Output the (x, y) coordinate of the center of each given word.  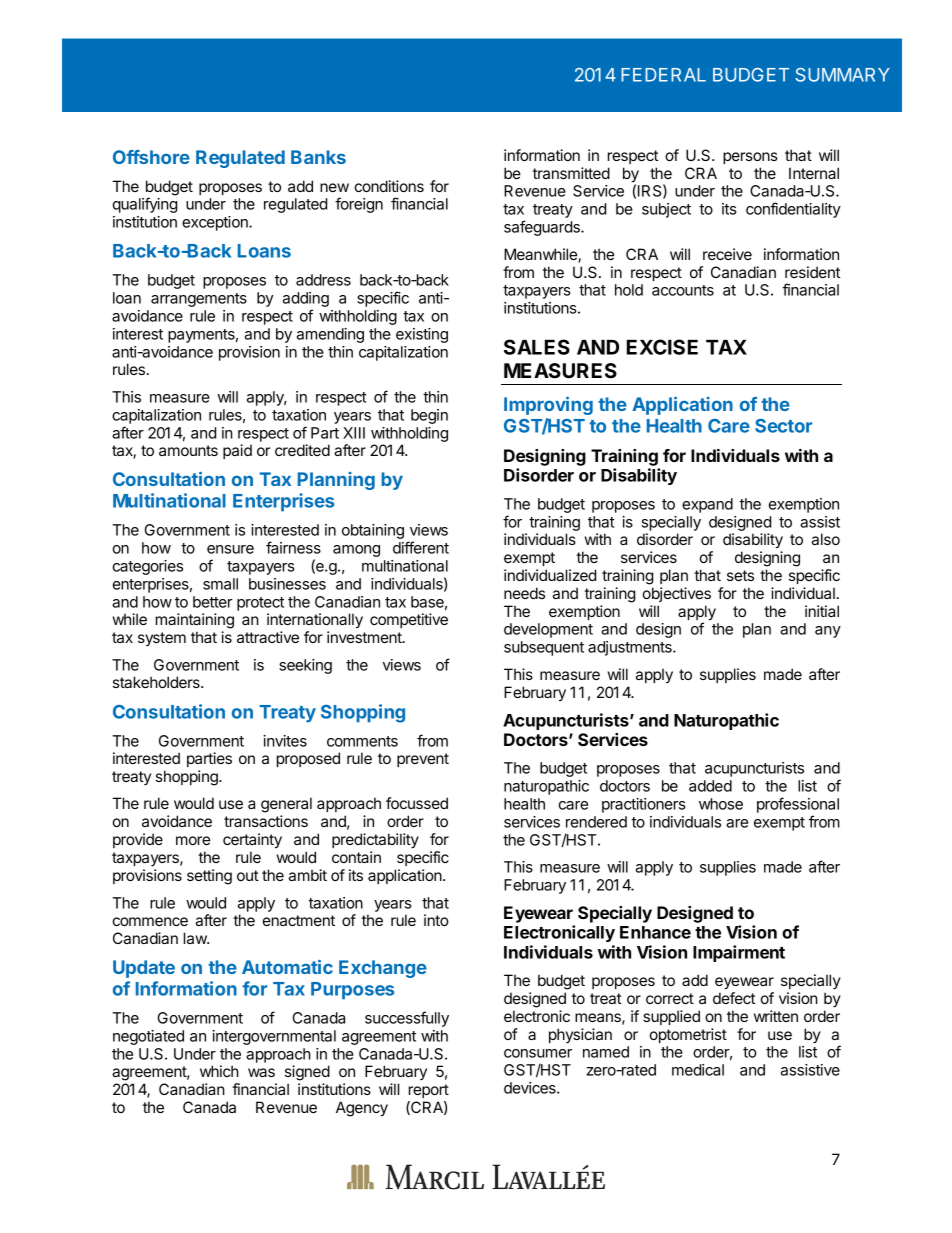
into (436, 920)
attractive (268, 637)
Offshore (151, 157)
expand (707, 505)
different (421, 547)
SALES (537, 347)
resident (812, 272)
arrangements (199, 300)
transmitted (571, 173)
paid (237, 451)
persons (750, 158)
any (828, 632)
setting (209, 877)
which (219, 1071)
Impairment (739, 953)
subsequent (544, 648)
